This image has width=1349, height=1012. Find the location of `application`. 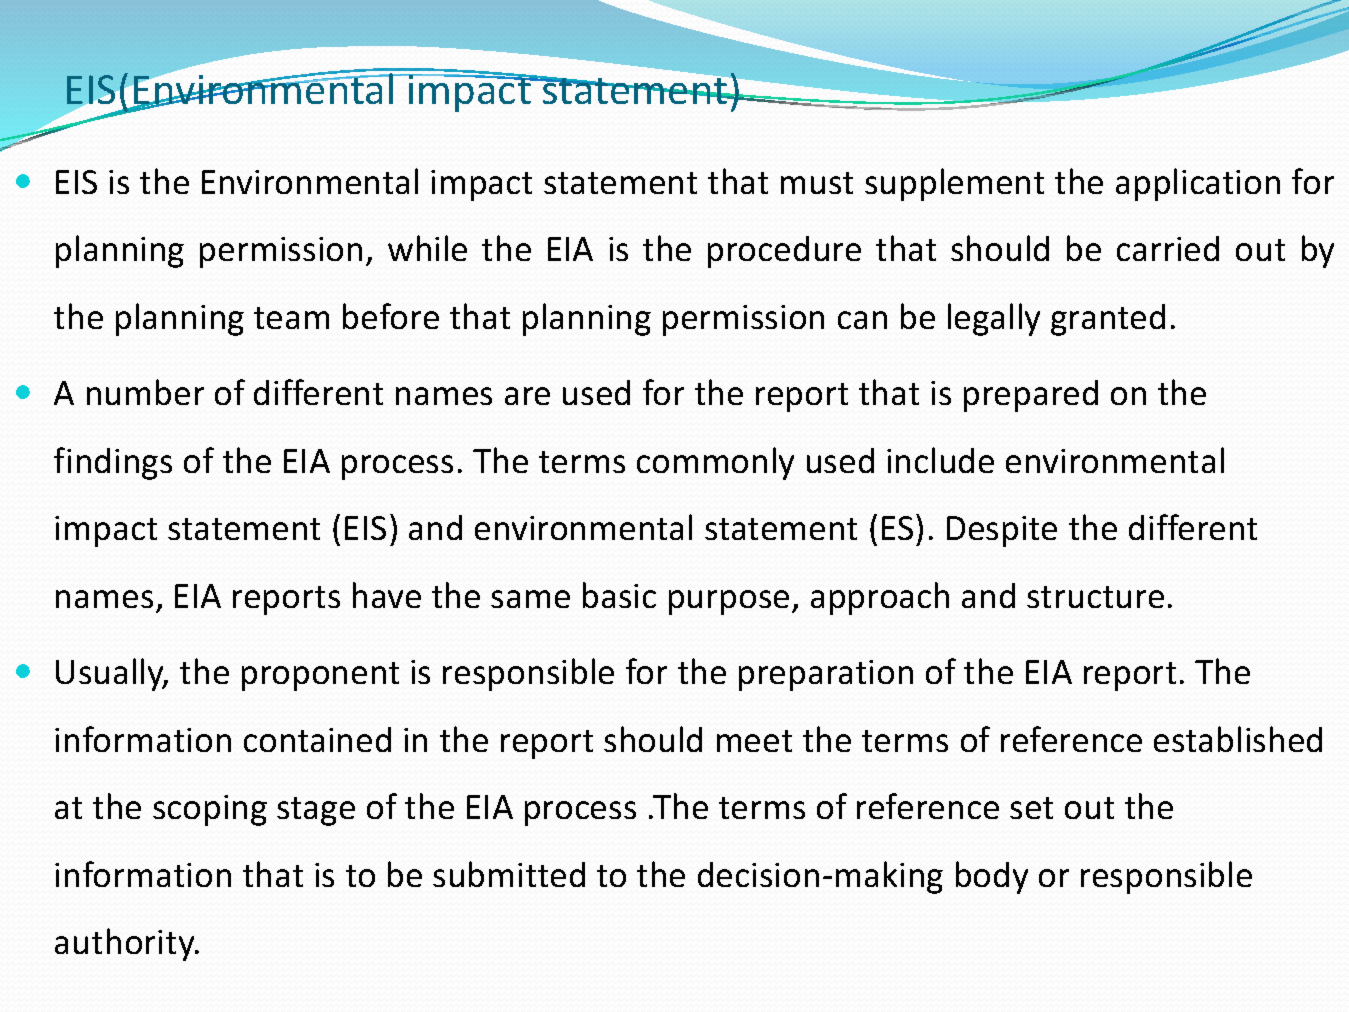

application is located at coordinates (1198, 184).
